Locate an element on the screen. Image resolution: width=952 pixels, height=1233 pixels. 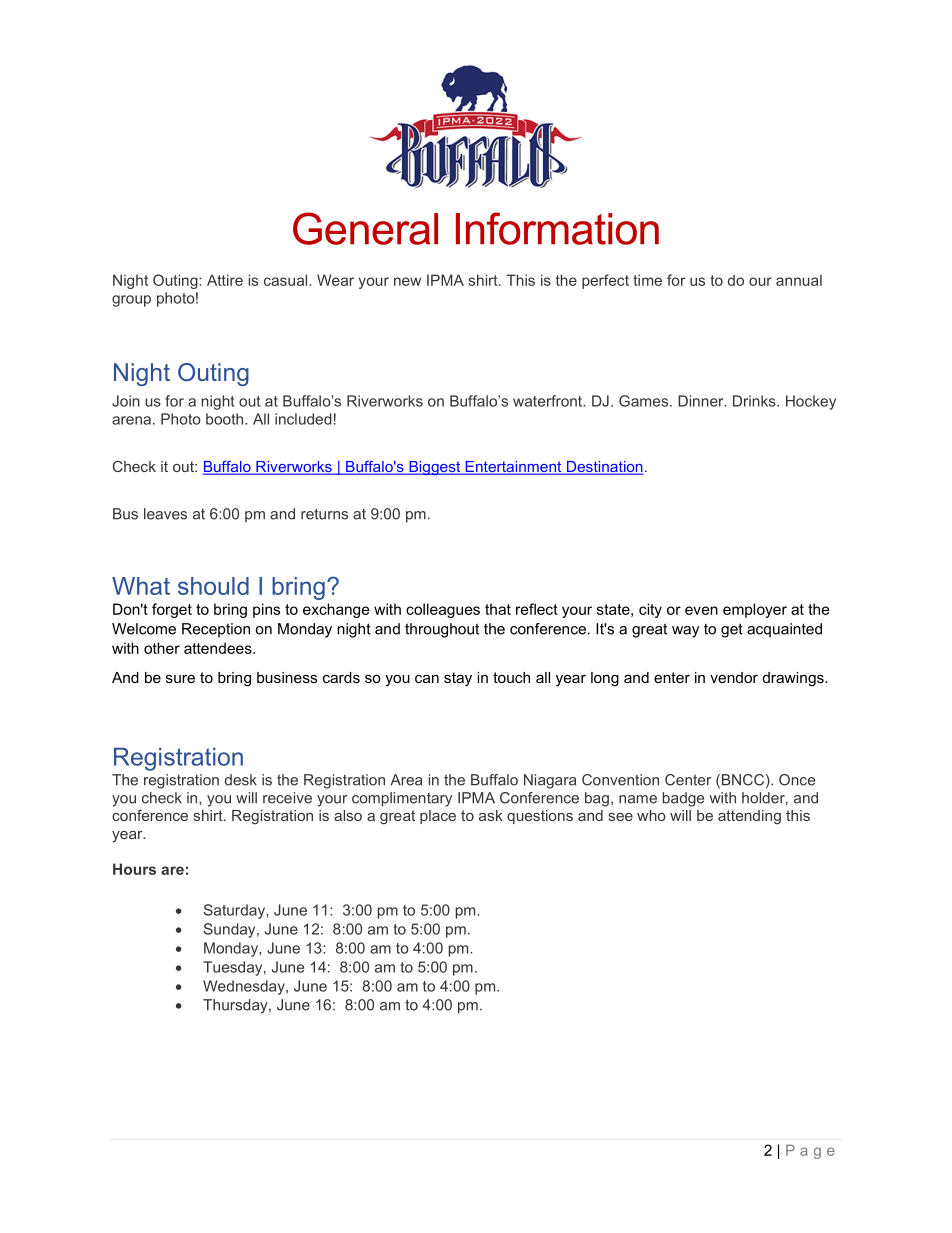
sure is located at coordinates (180, 678).
